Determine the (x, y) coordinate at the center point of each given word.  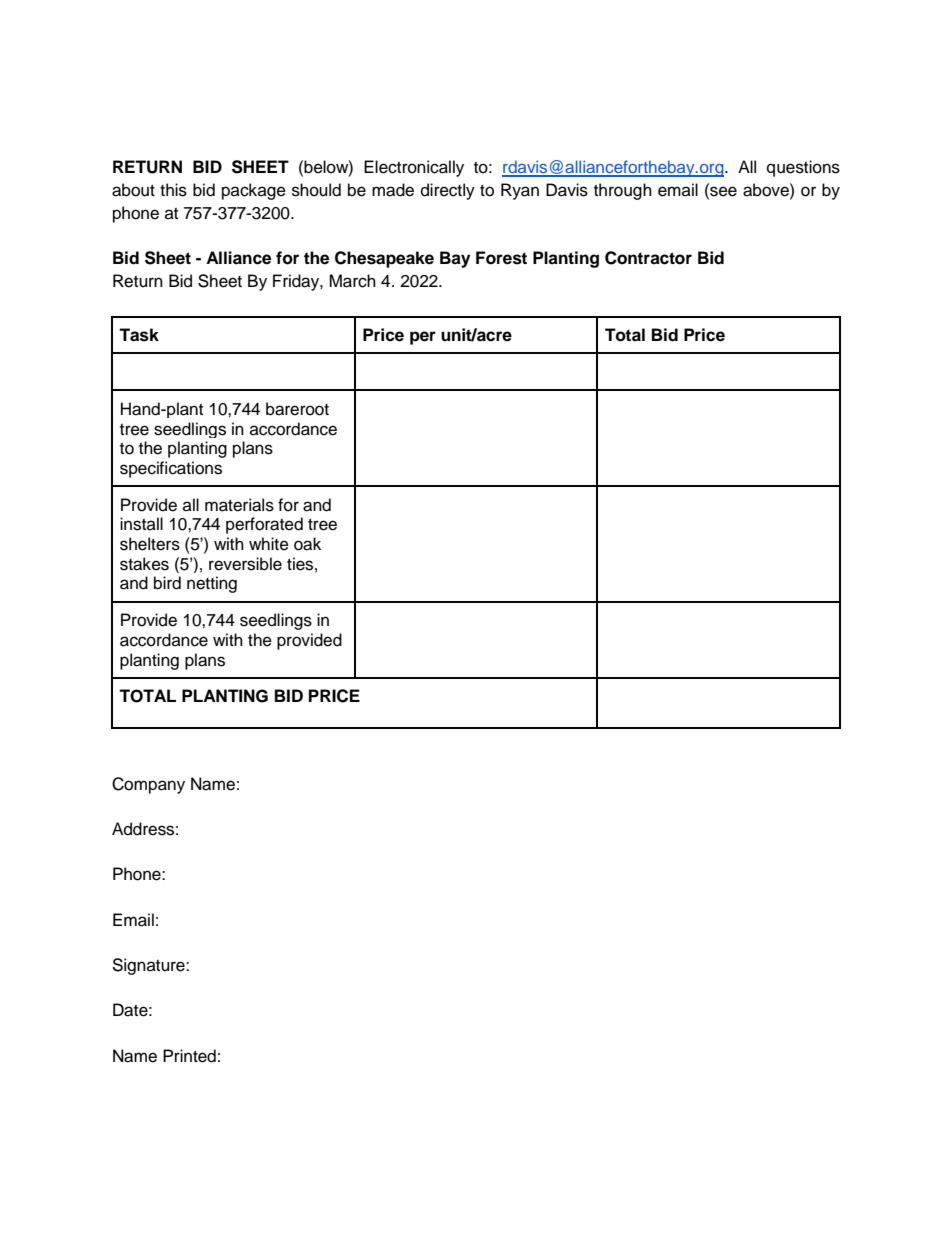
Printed (189, 1056)
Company (148, 785)
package (254, 191)
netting (212, 584)
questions (803, 168)
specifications (171, 469)
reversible (245, 564)
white (269, 544)
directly (448, 191)
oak (307, 544)
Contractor (648, 258)
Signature (149, 966)
